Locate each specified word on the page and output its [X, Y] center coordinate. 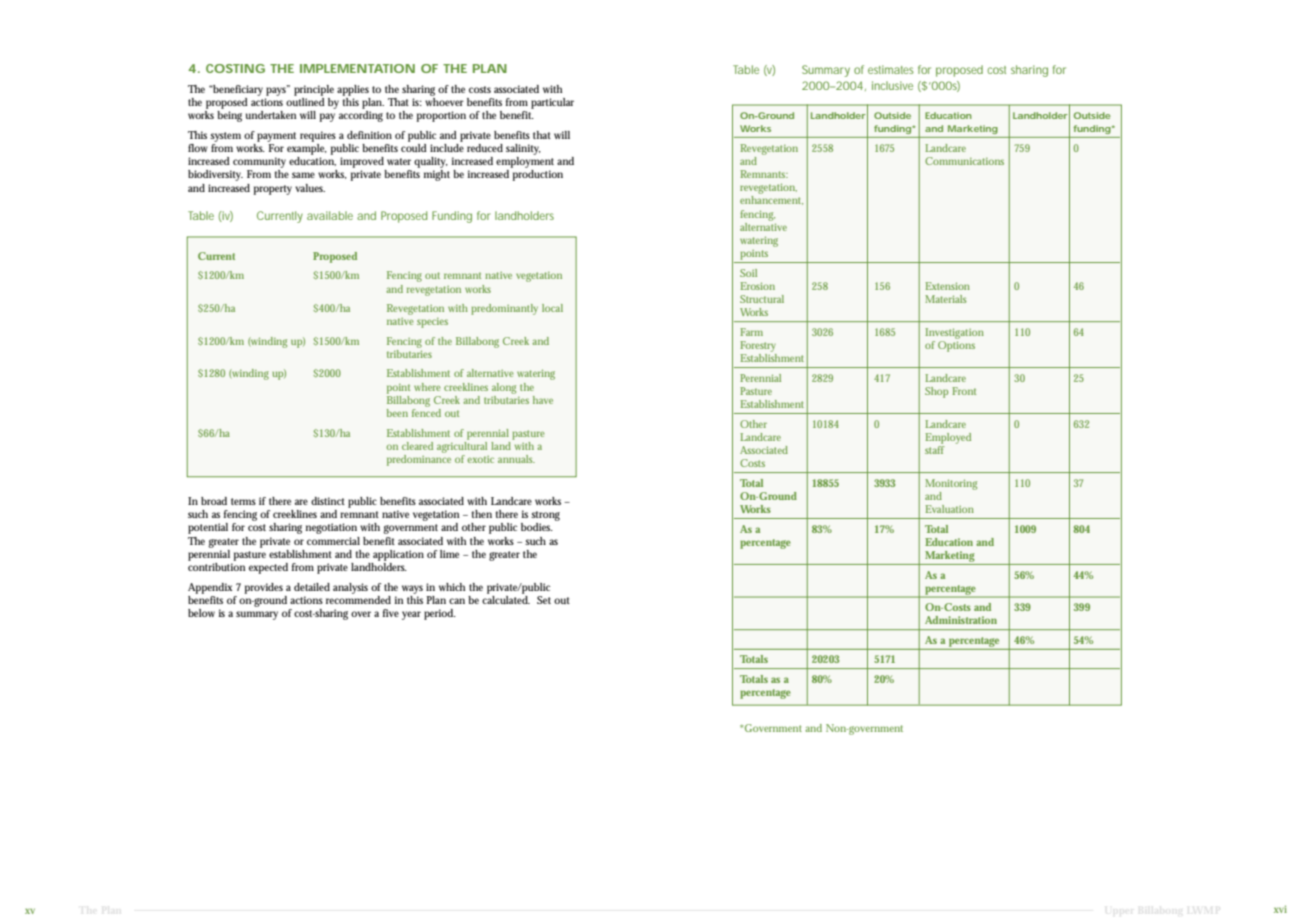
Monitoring [951, 484]
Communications [964, 161]
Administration [961, 620]
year [411, 615]
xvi [1280, 909]
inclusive [892, 85]
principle [314, 90]
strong [545, 517]
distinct [328, 501]
